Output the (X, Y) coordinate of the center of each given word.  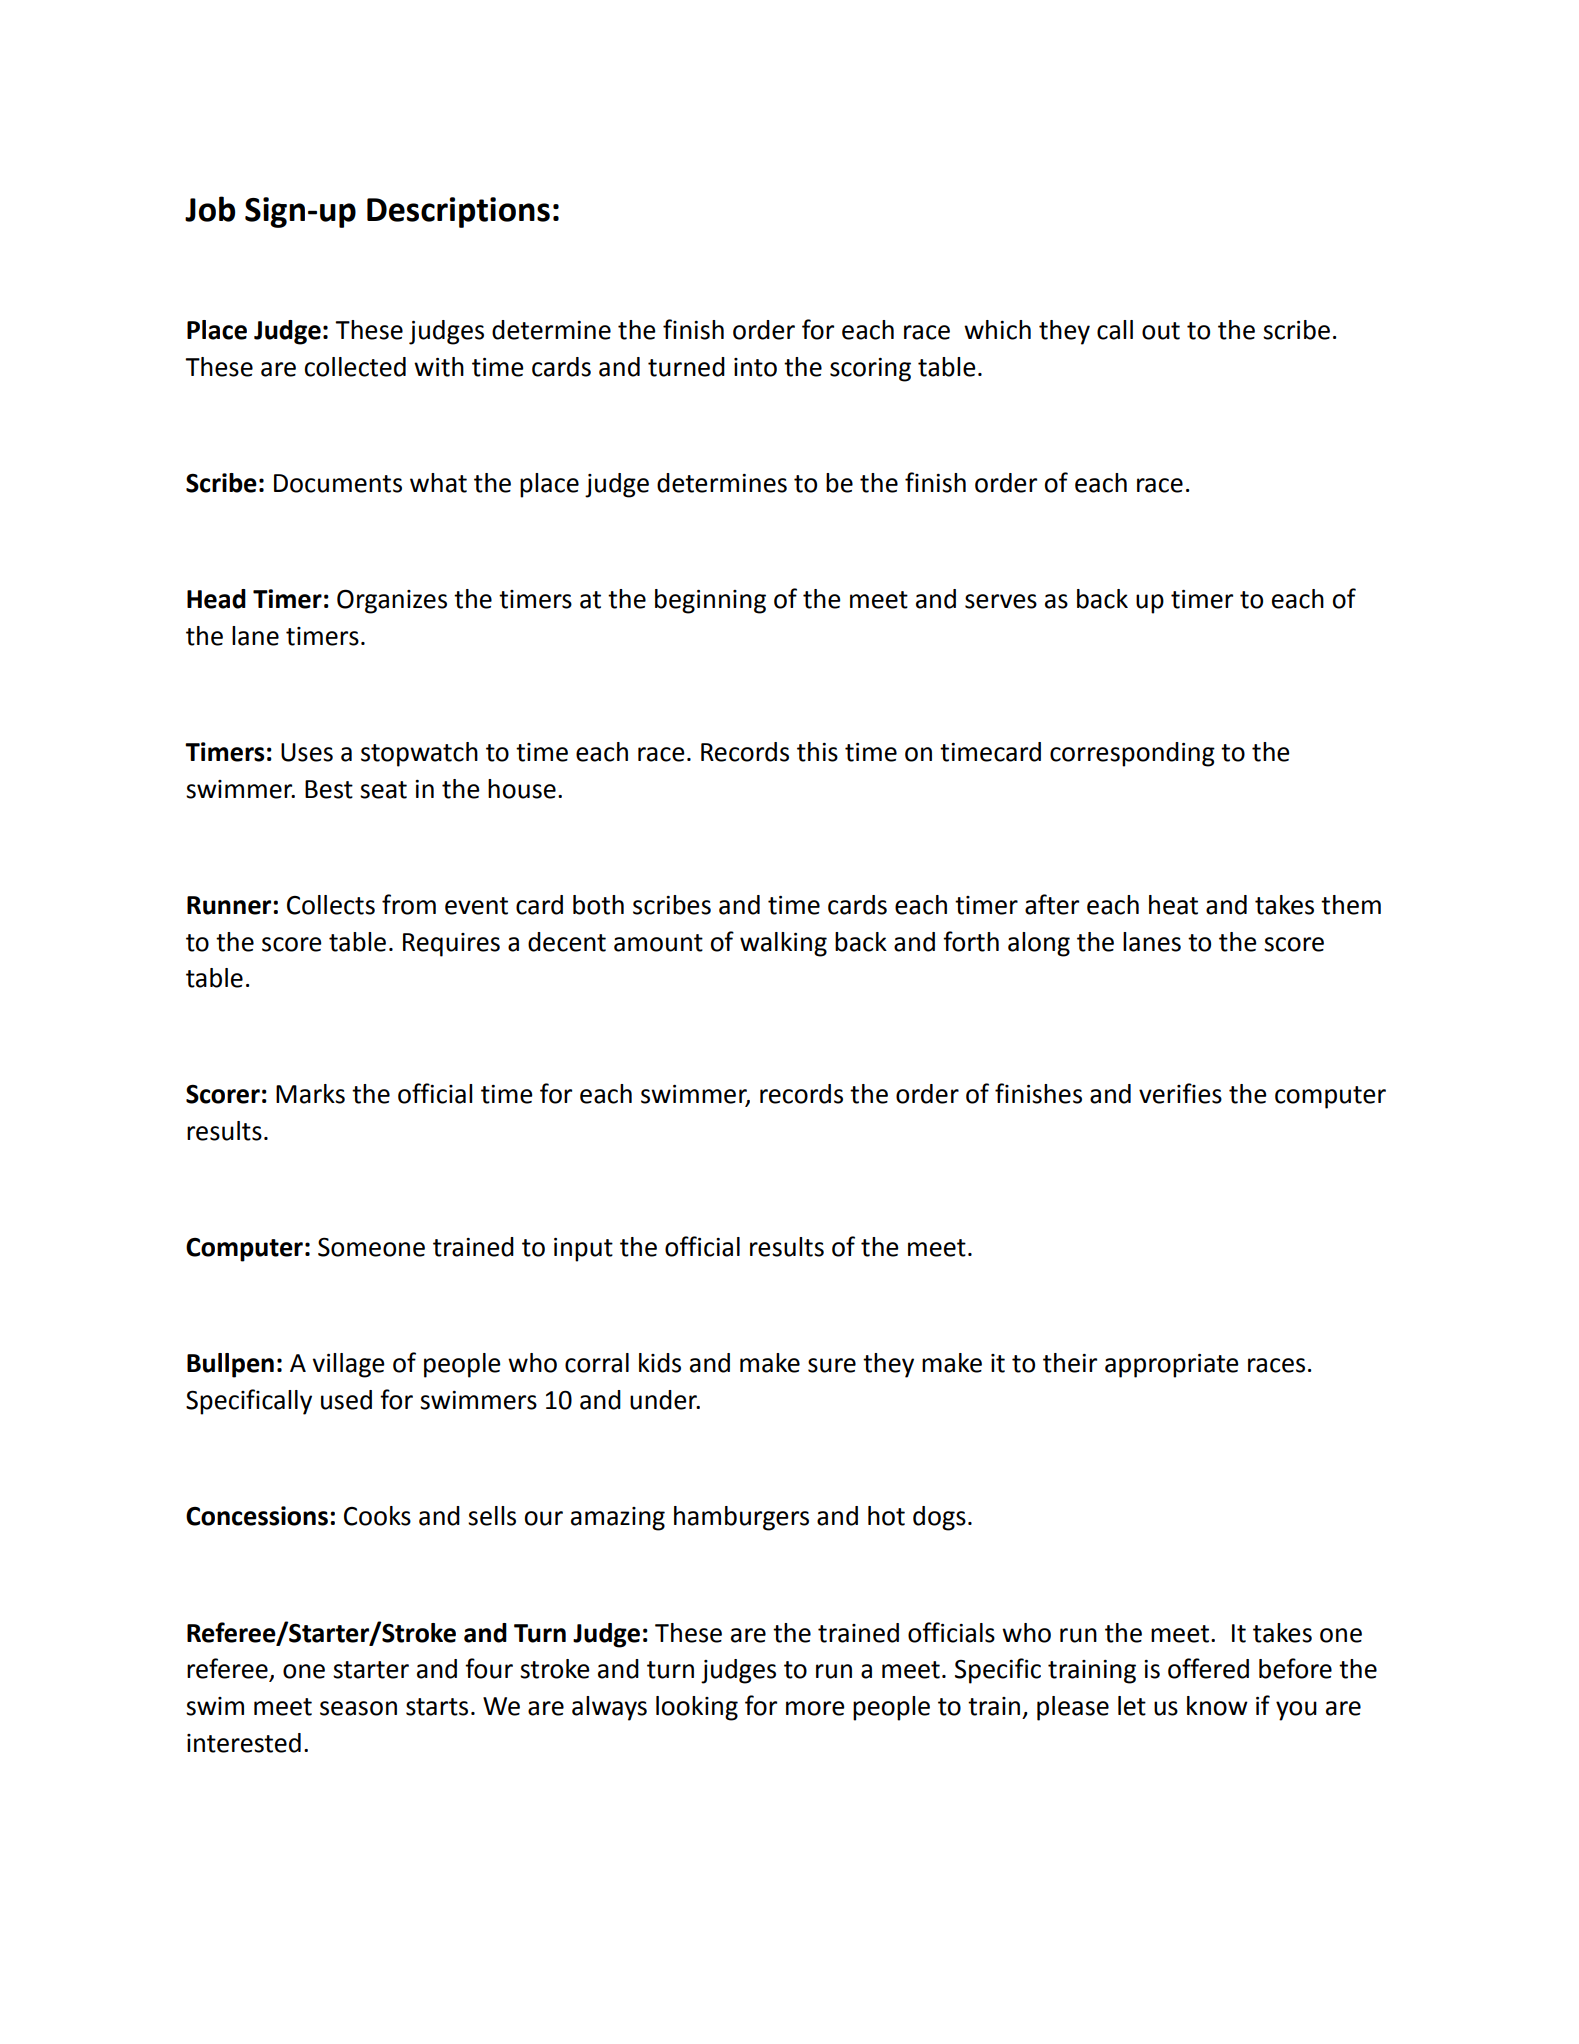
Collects (331, 905)
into (755, 367)
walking (783, 944)
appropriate (1172, 1366)
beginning (710, 601)
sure (832, 1365)
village (348, 1365)
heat (1173, 905)
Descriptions (458, 212)
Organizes (392, 601)
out (1161, 331)
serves (1001, 601)
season (358, 1708)
